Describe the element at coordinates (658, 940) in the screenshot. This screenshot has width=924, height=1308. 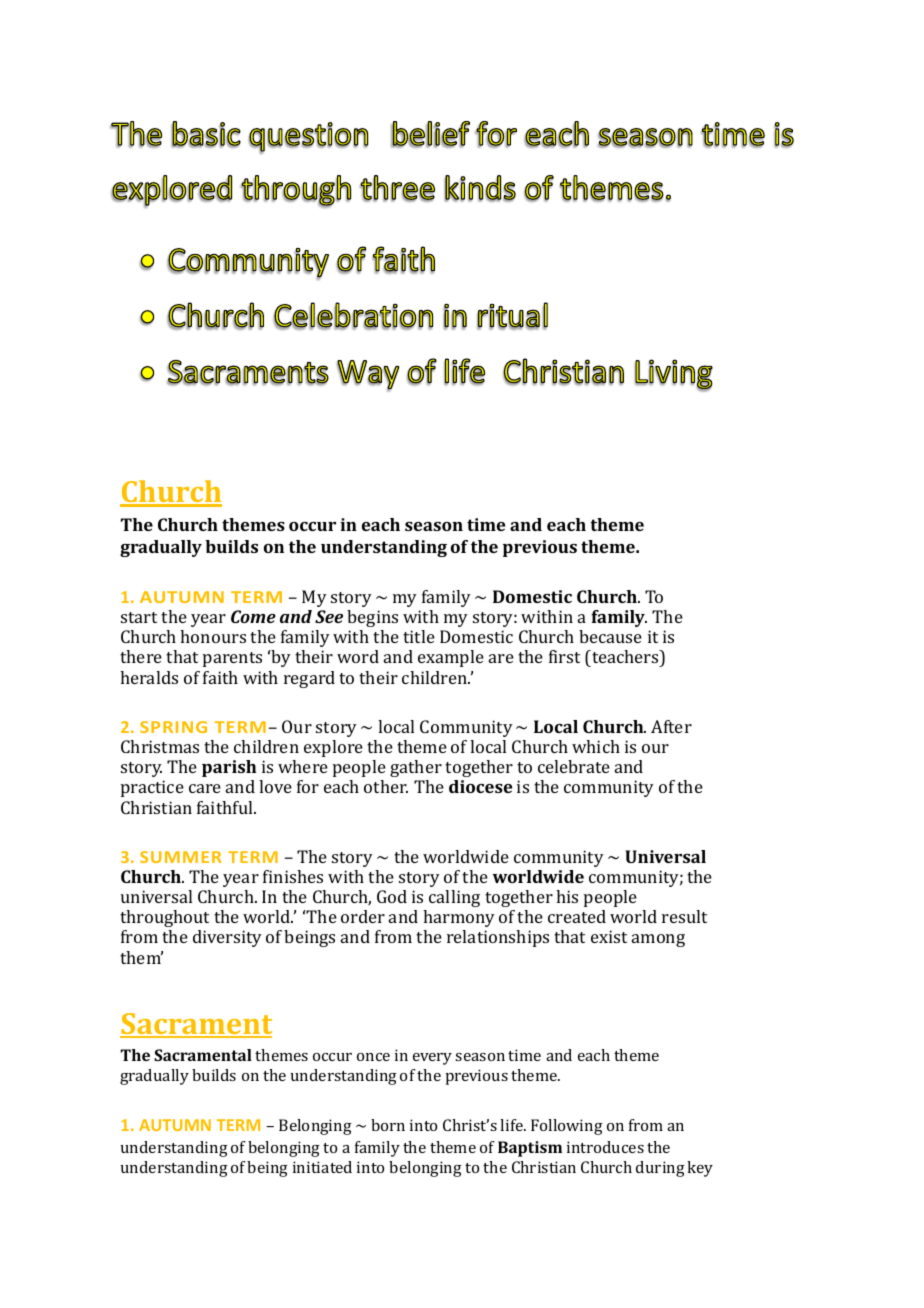
I see `among` at that location.
